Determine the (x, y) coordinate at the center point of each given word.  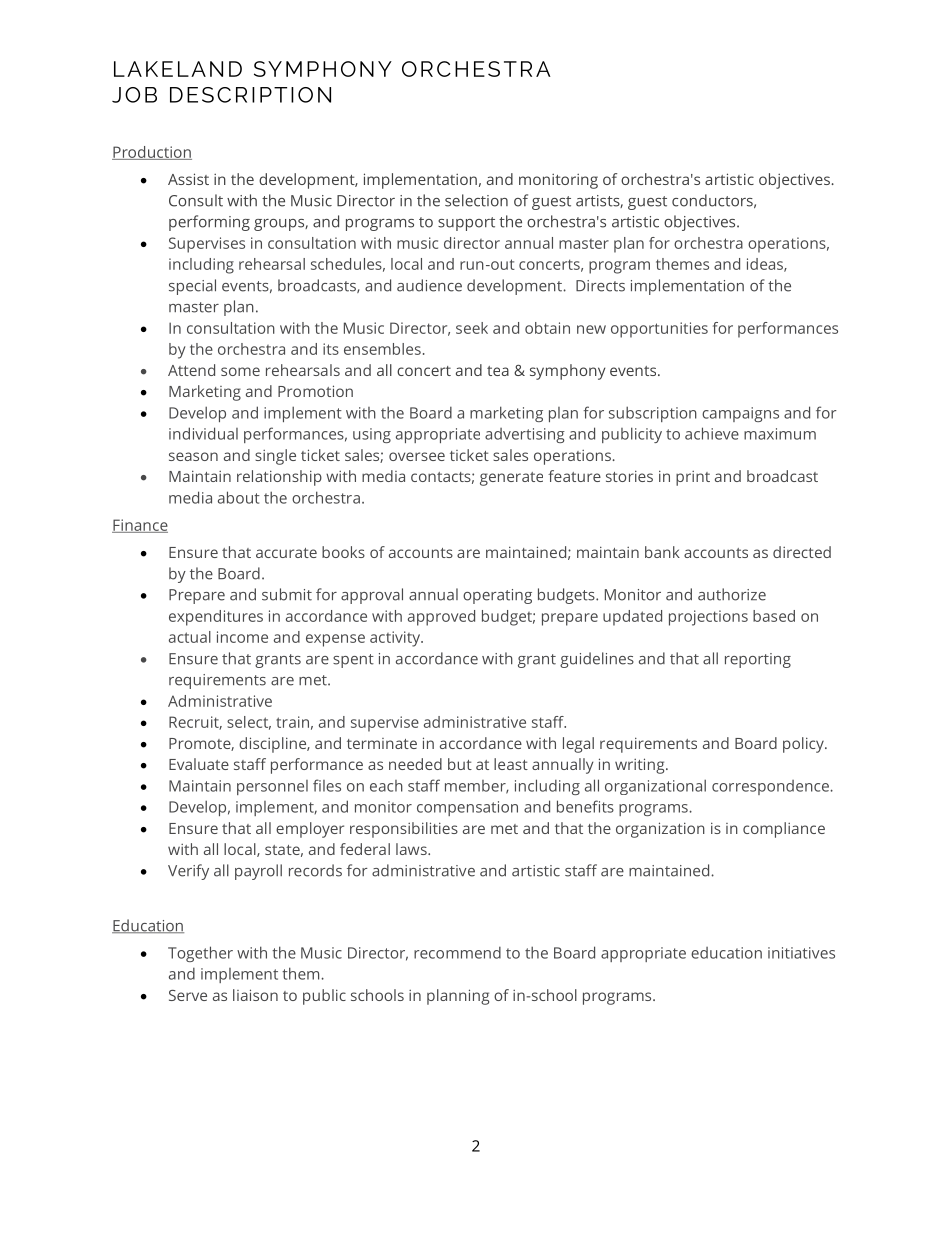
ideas (766, 265)
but (460, 764)
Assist (188, 179)
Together (200, 954)
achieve (712, 433)
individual (203, 433)
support (466, 224)
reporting (758, 660)
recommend (457, 952)
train (292, 722)
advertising (525, 435)
